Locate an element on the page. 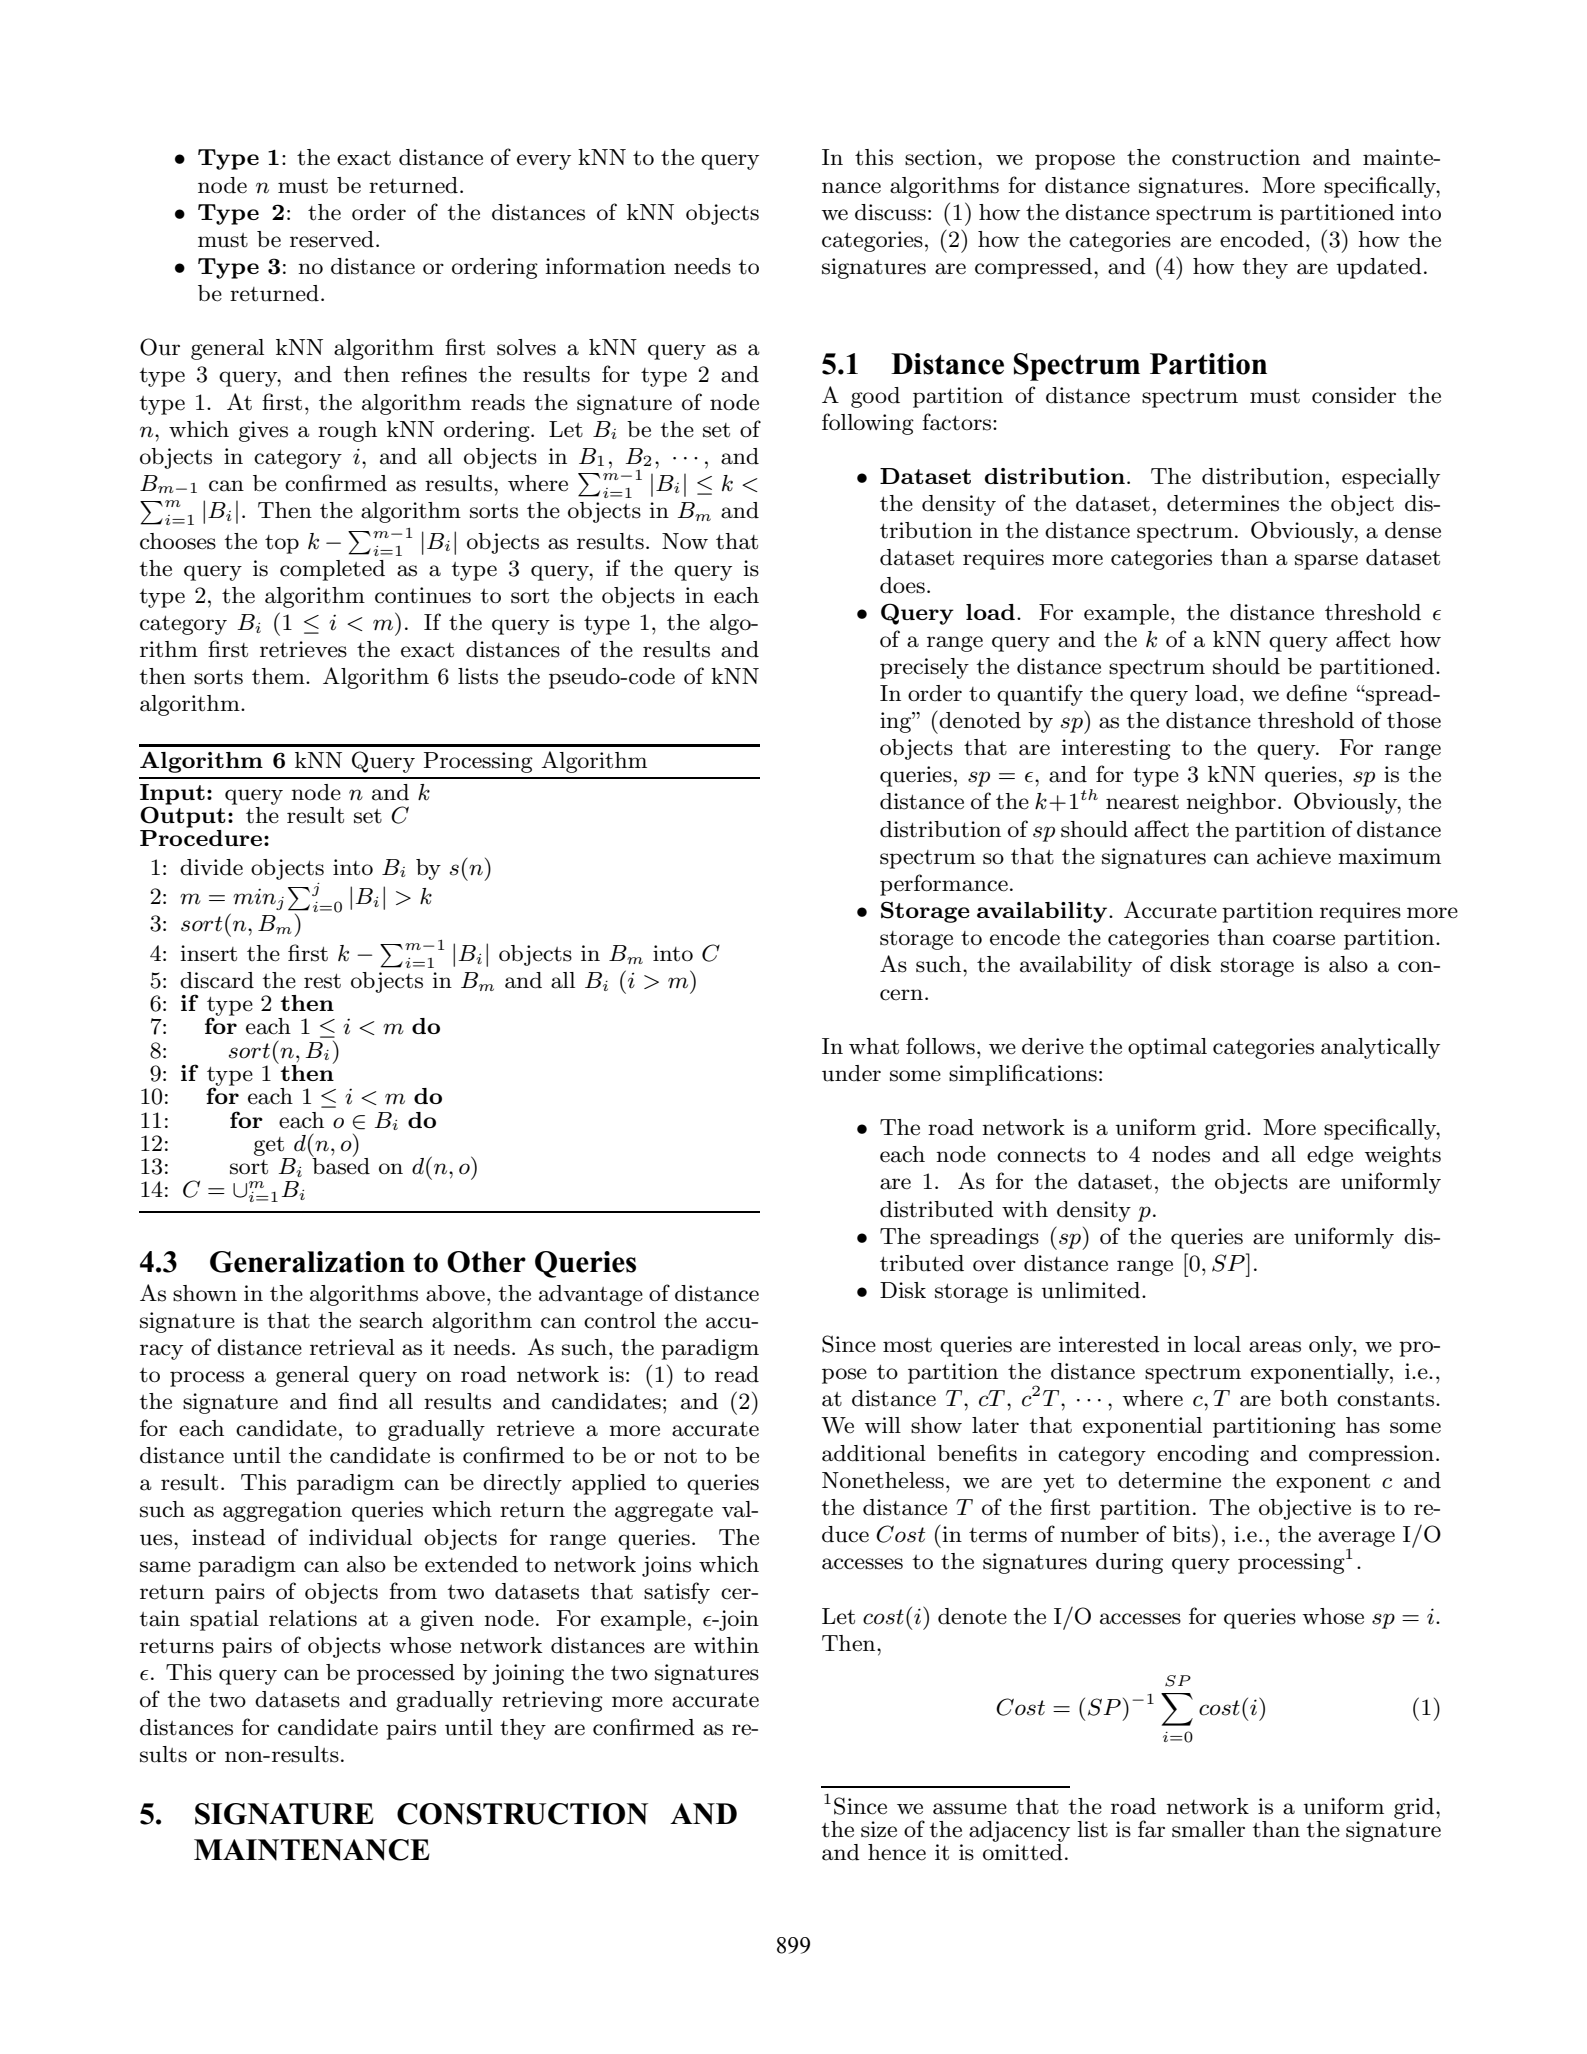  define is located at coordinates (1316, 693).
